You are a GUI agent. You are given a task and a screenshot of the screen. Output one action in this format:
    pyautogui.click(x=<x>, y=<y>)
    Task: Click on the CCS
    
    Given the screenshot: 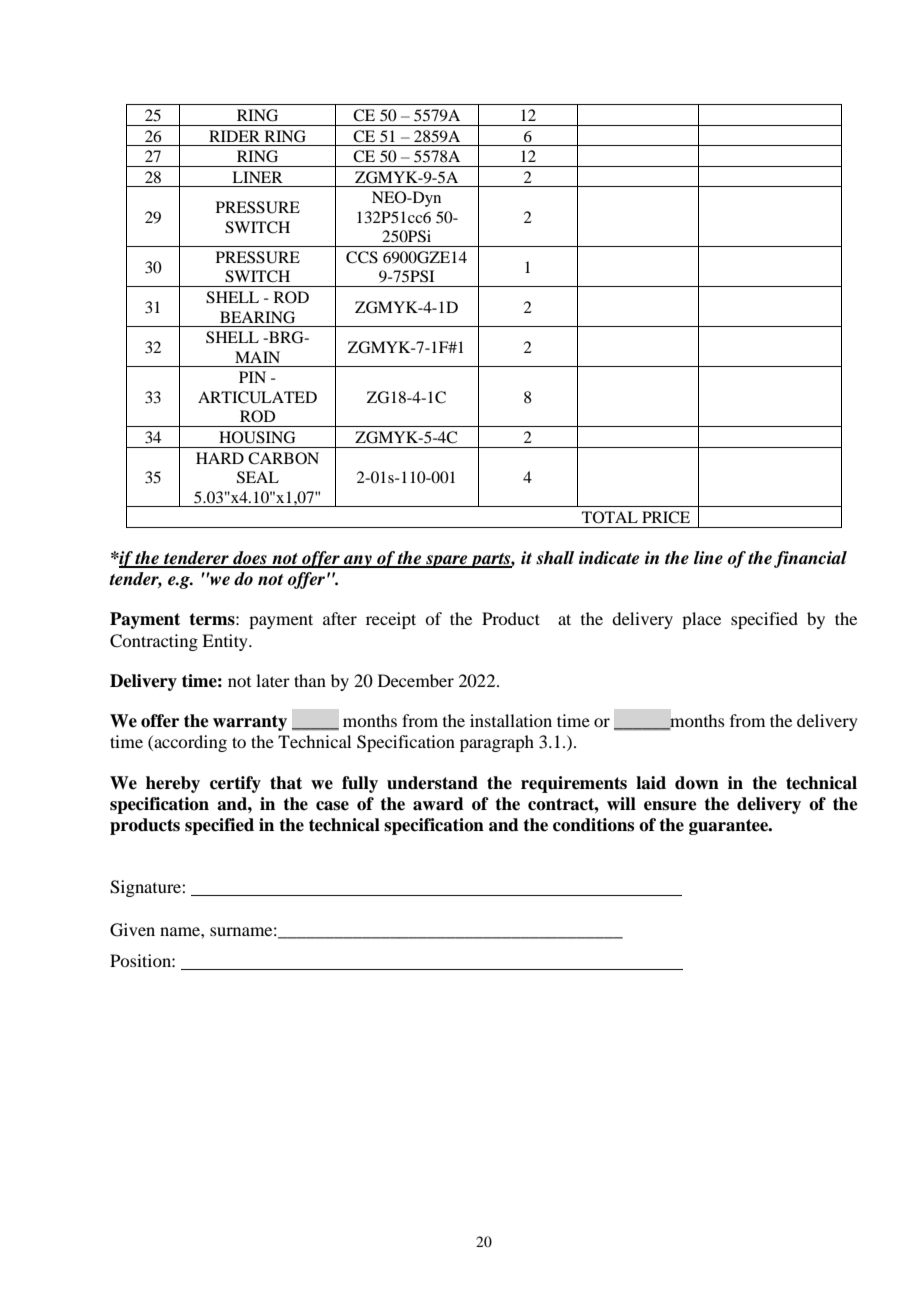 What is the action you would take?
    pyautogui.click(x=362, y=257)
